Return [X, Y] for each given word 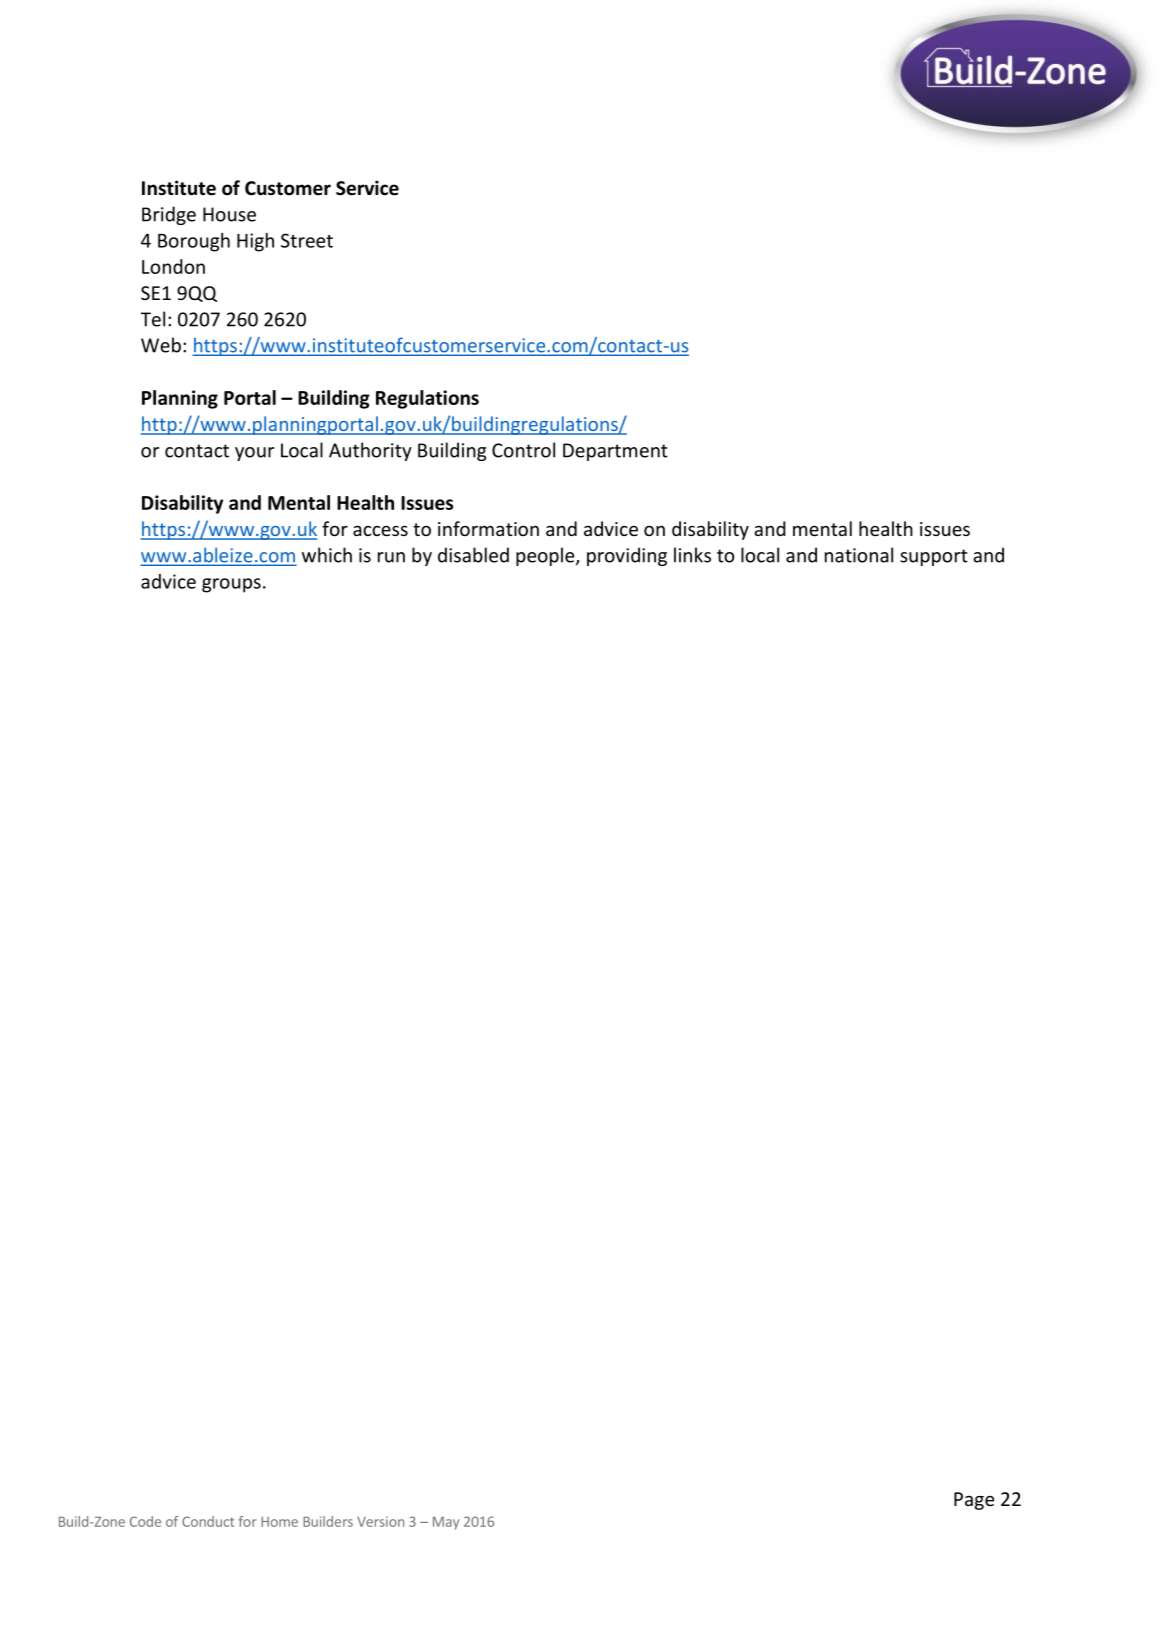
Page [974, 1501]
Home [279, 1521]
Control [523, 450]
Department [615, 452]
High [255, 242]
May [446, 1523]
